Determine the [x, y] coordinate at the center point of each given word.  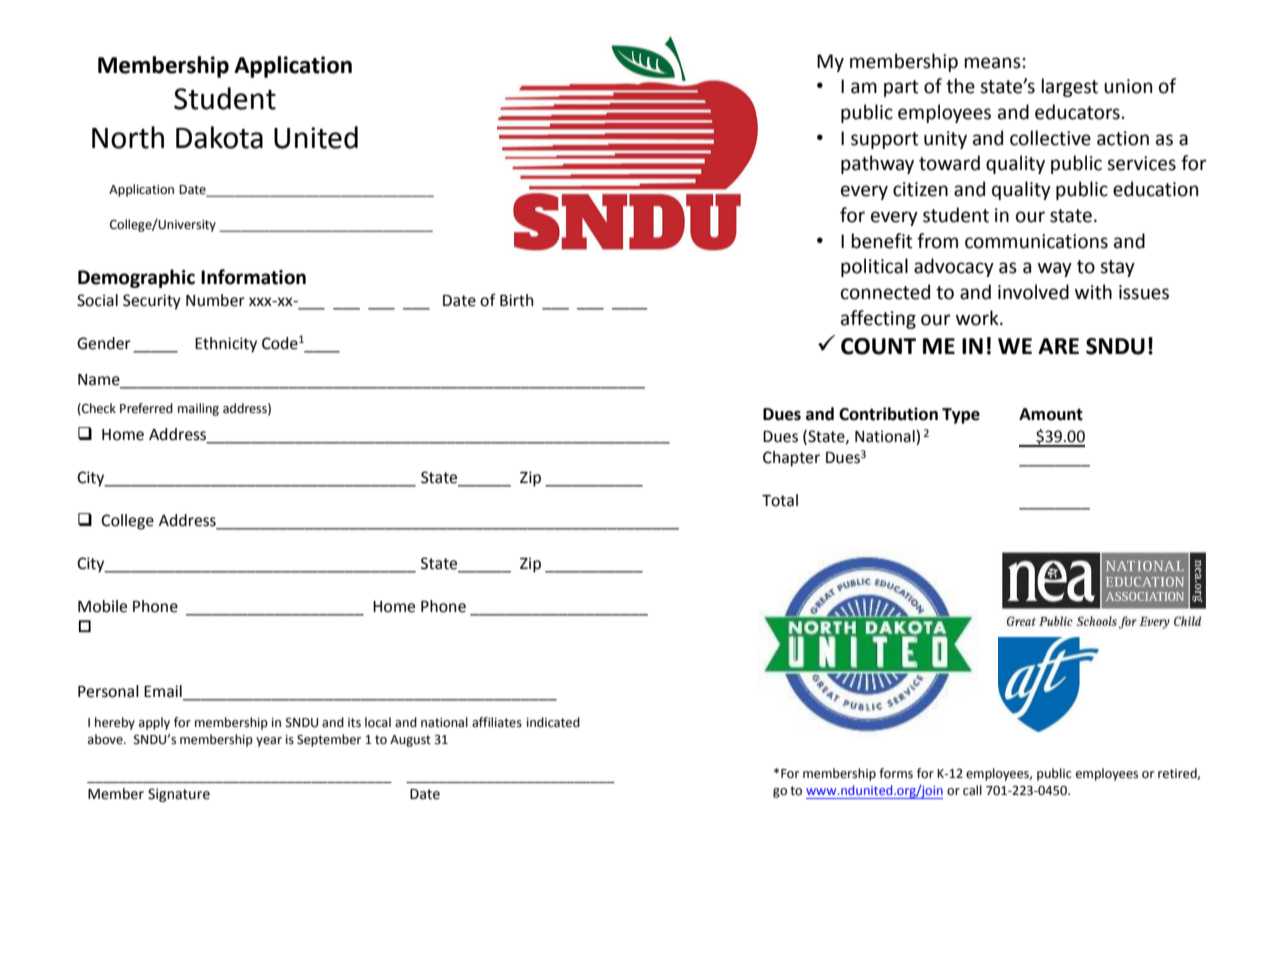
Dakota [219, 137]
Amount [1051, 414]
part [901, 88]
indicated [553, 722]
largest [1069, 87]
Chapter [791, 459]
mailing [198, 409]
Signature [179, 795]
